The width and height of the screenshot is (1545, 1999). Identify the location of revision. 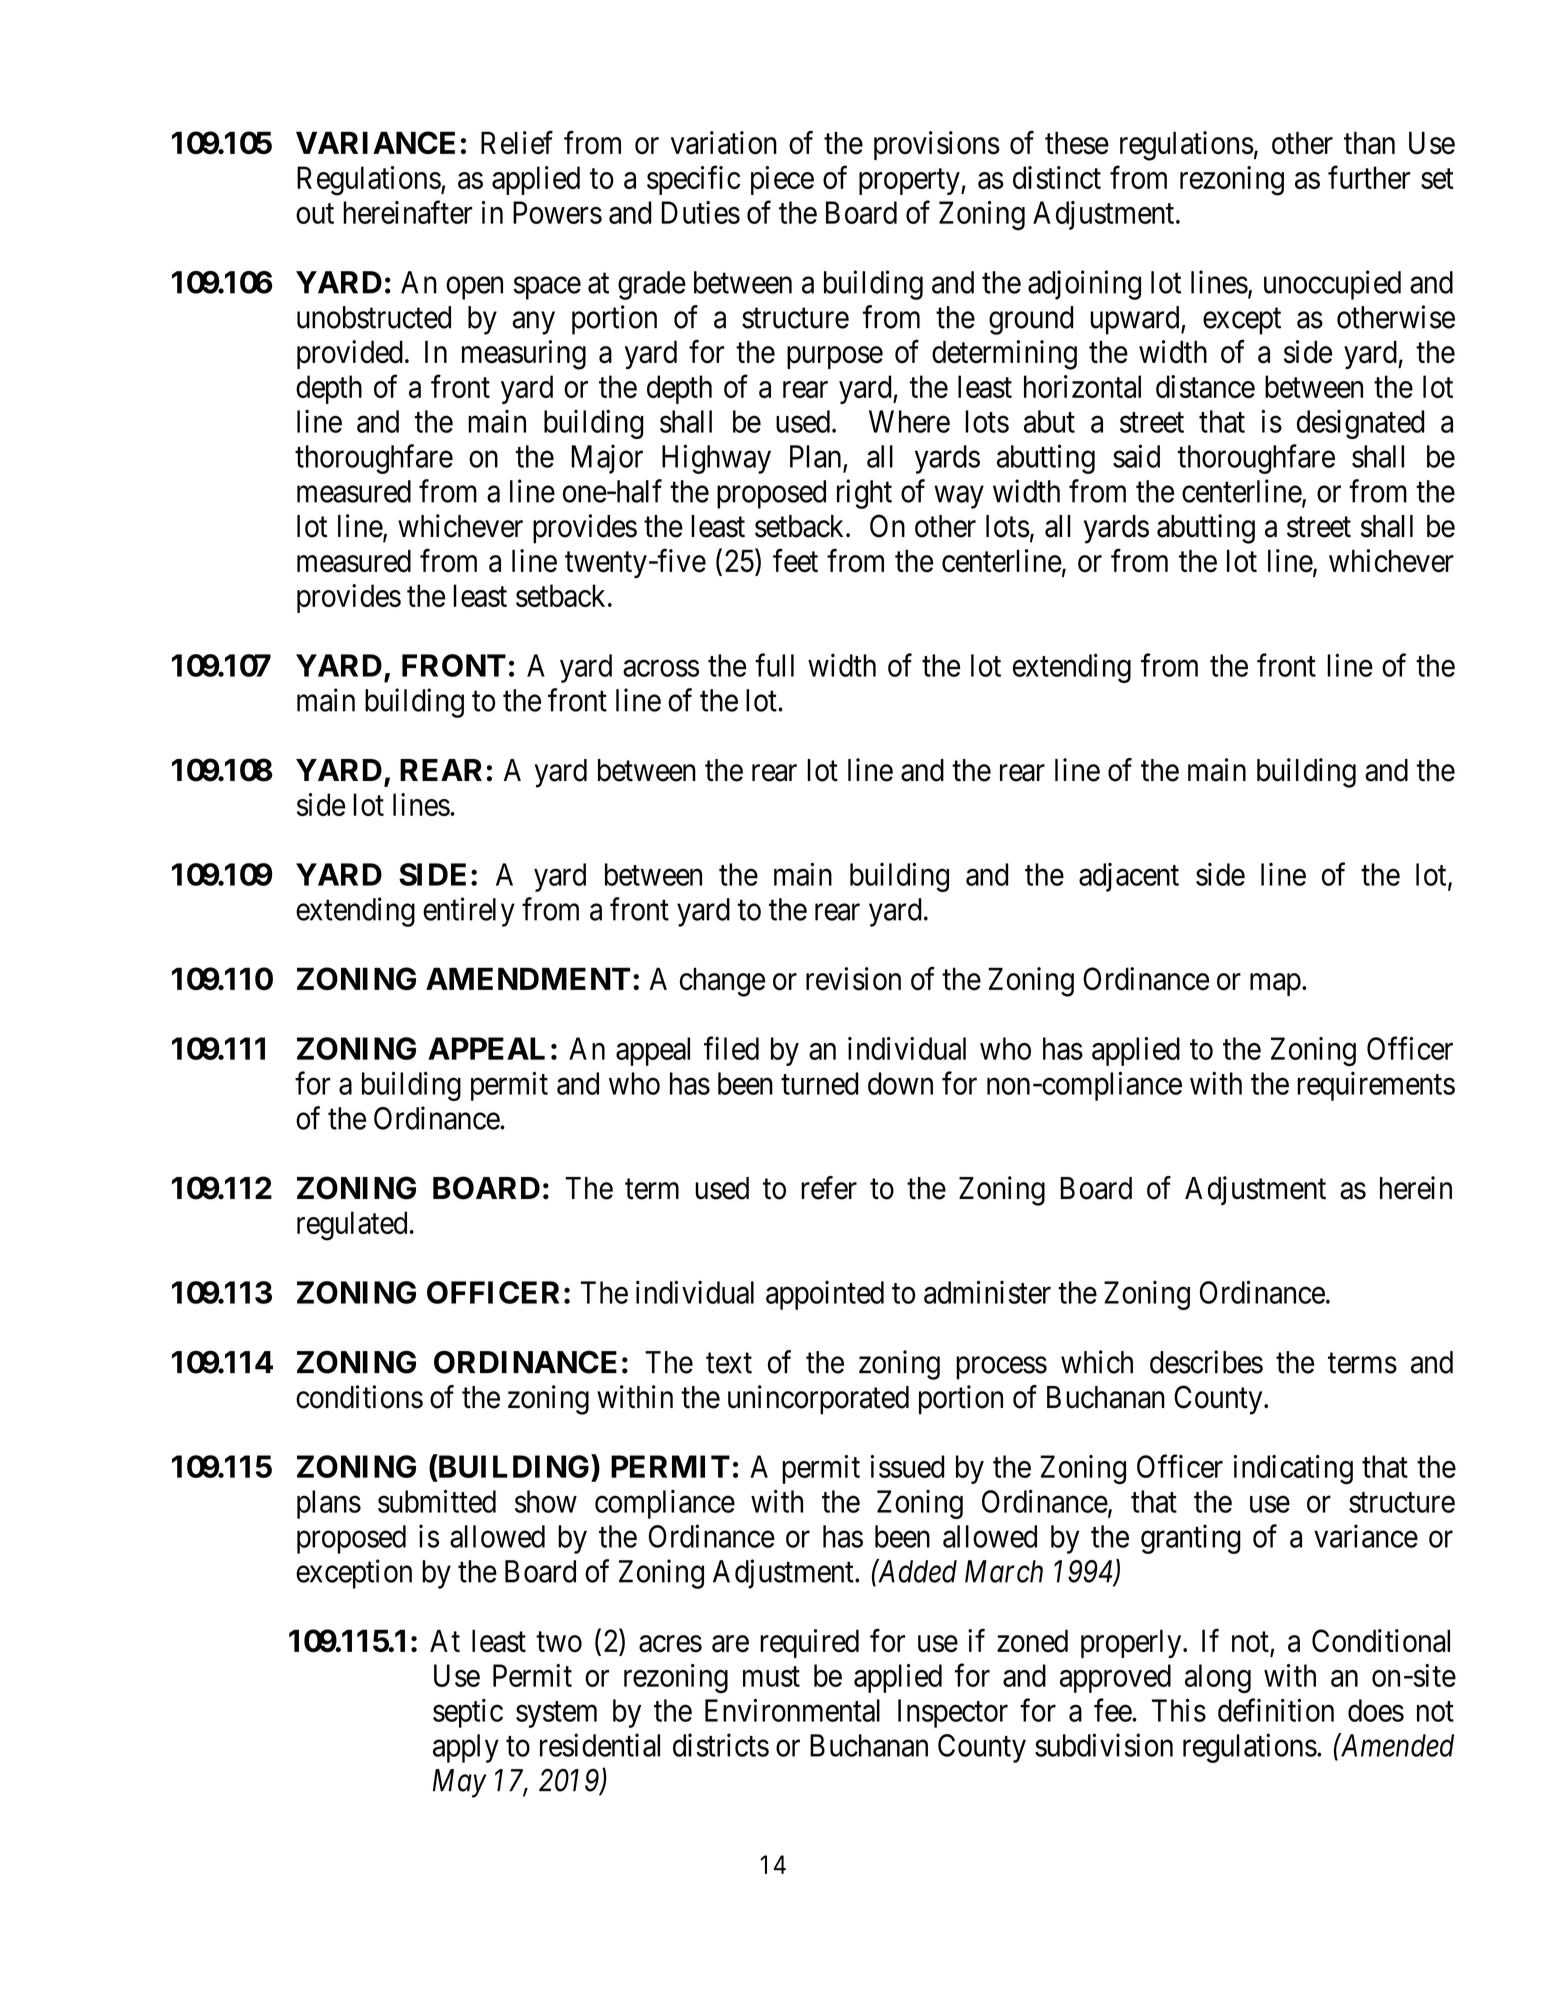
(853, 979).
